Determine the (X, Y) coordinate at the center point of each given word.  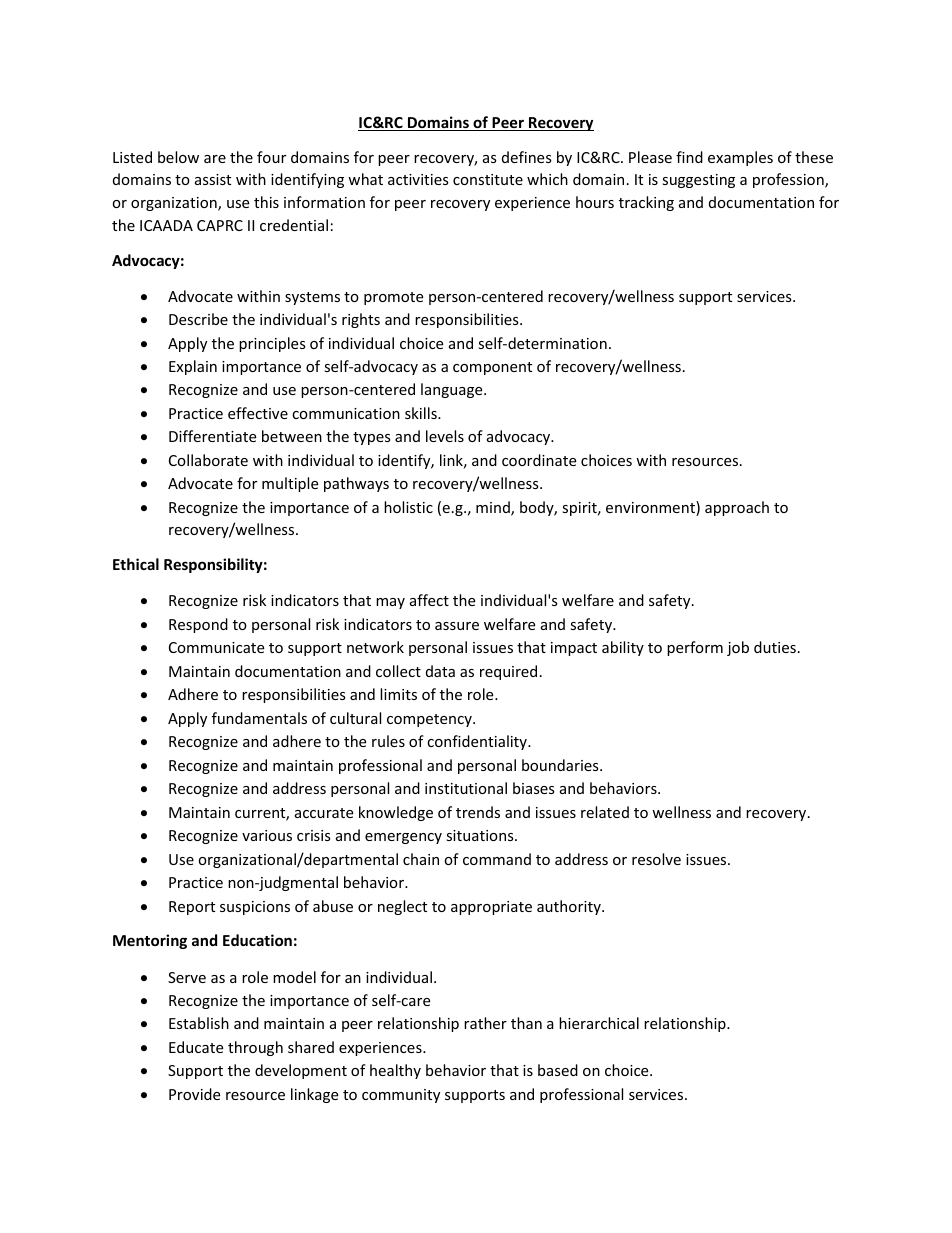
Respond (198, 625)
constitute (488, 179)
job (738, 648)
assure (457, 626)
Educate (196, 1047)
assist (213, 179)
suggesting (698, 181)
